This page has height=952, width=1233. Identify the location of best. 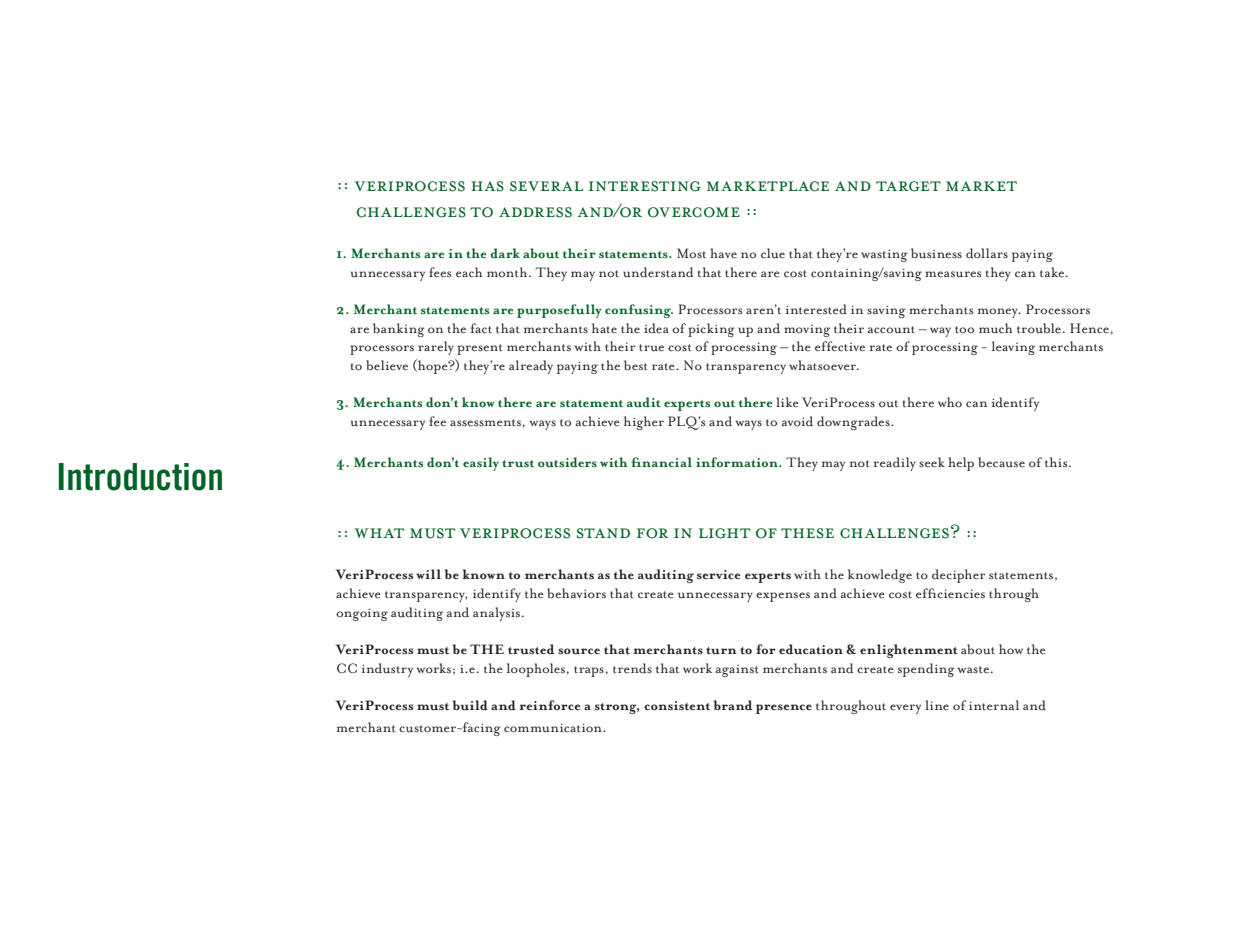
(636, 365).
